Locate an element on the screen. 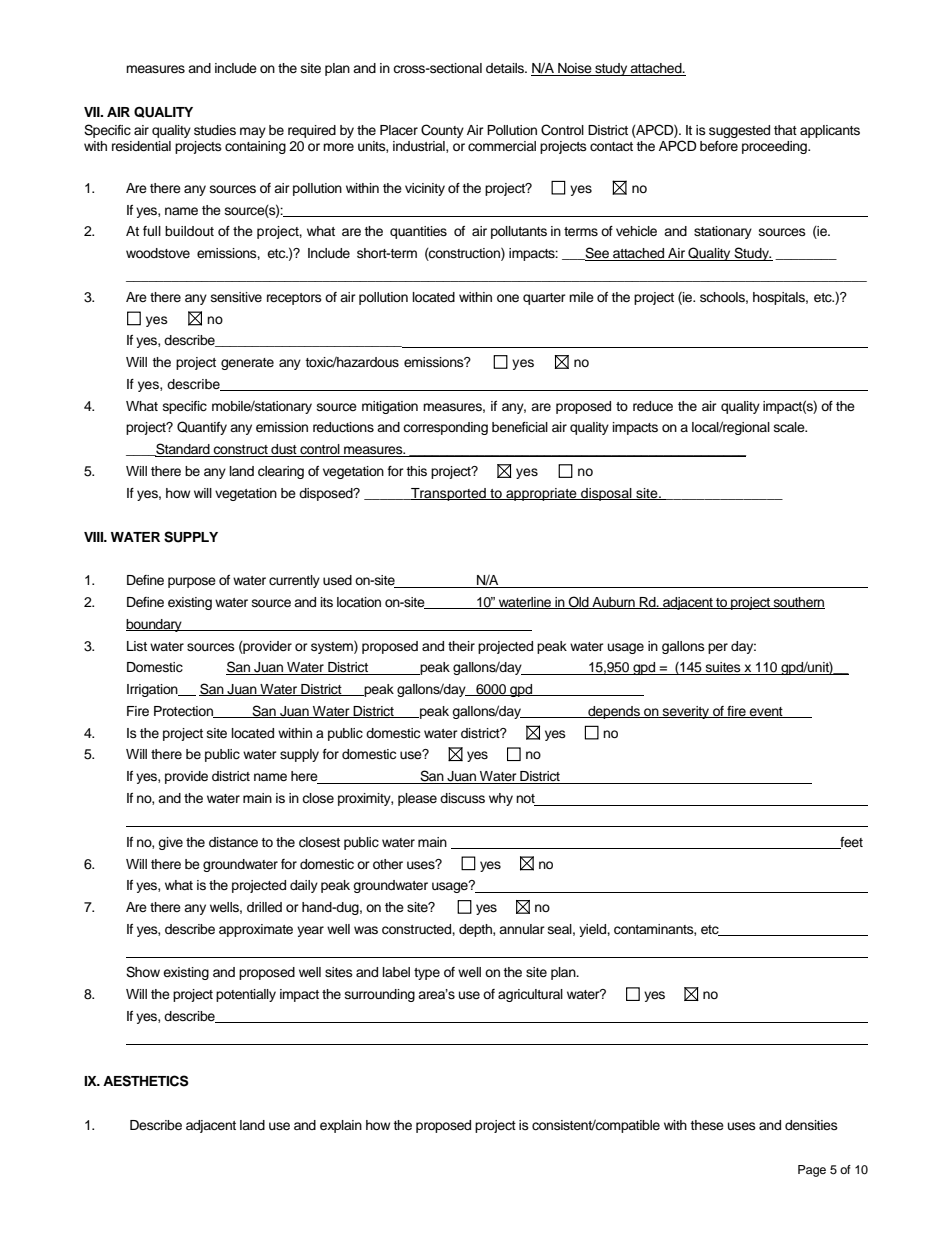 The height and width of the screenshot is (1233, 952). explain is located at coordinates (341, 1126).
